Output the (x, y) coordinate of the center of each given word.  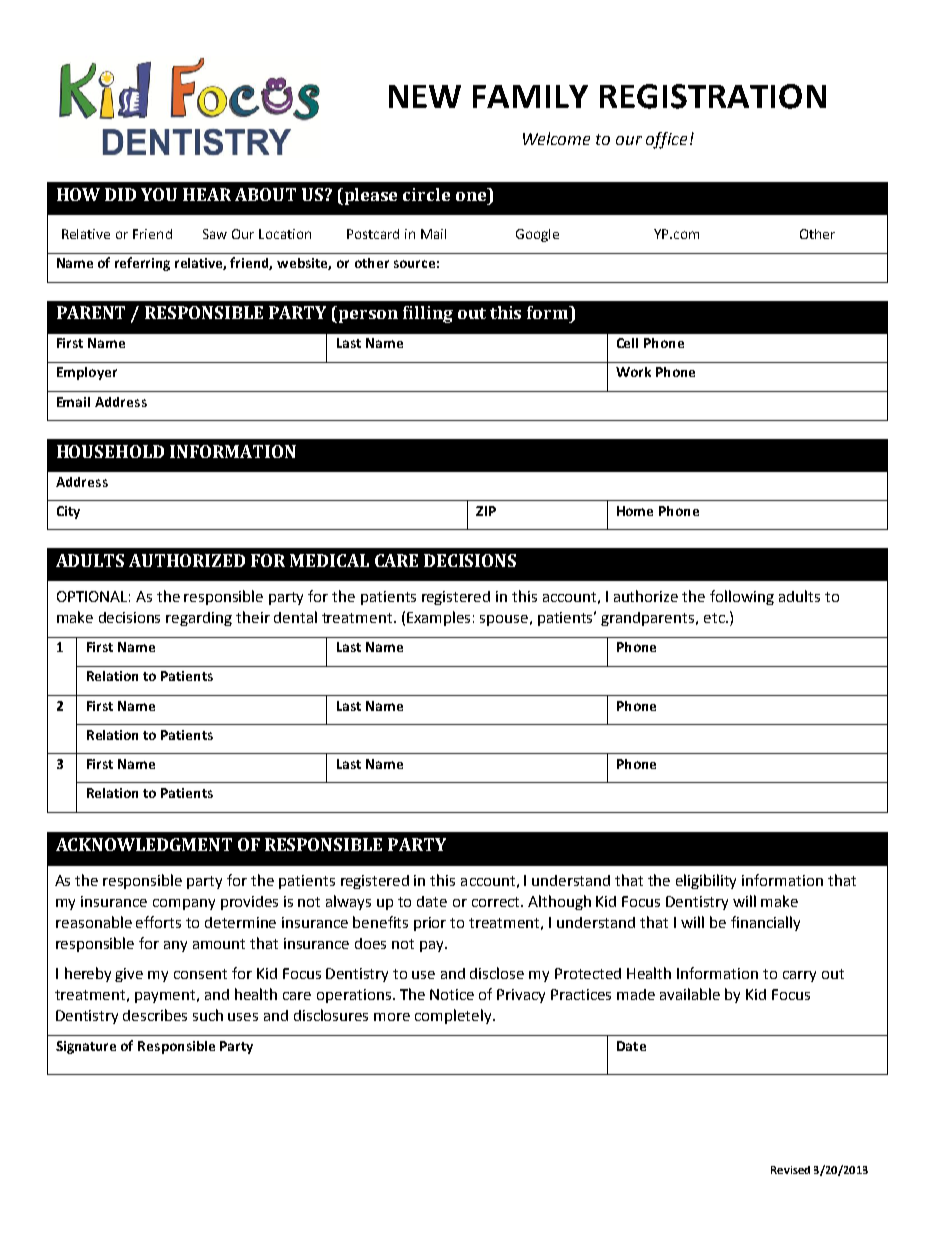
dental (295, 617)
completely (454, 1016)
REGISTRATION (713, 96)
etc (715, 618)
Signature (86, 1047)
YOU (159, 194)
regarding (199, 619)
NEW (425, 96)
